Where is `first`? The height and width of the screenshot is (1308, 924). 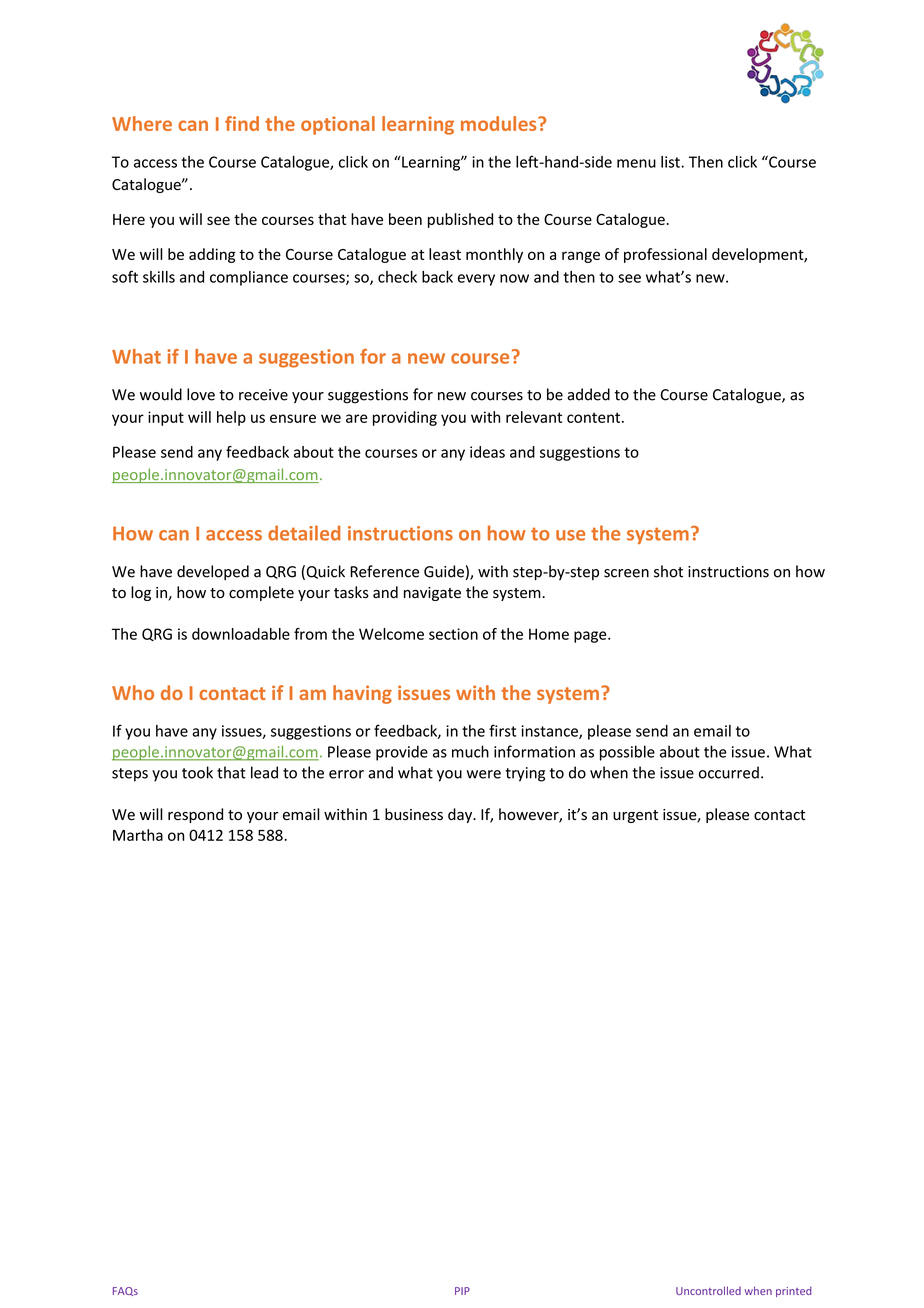 first is located at coordinates (502, 730).
